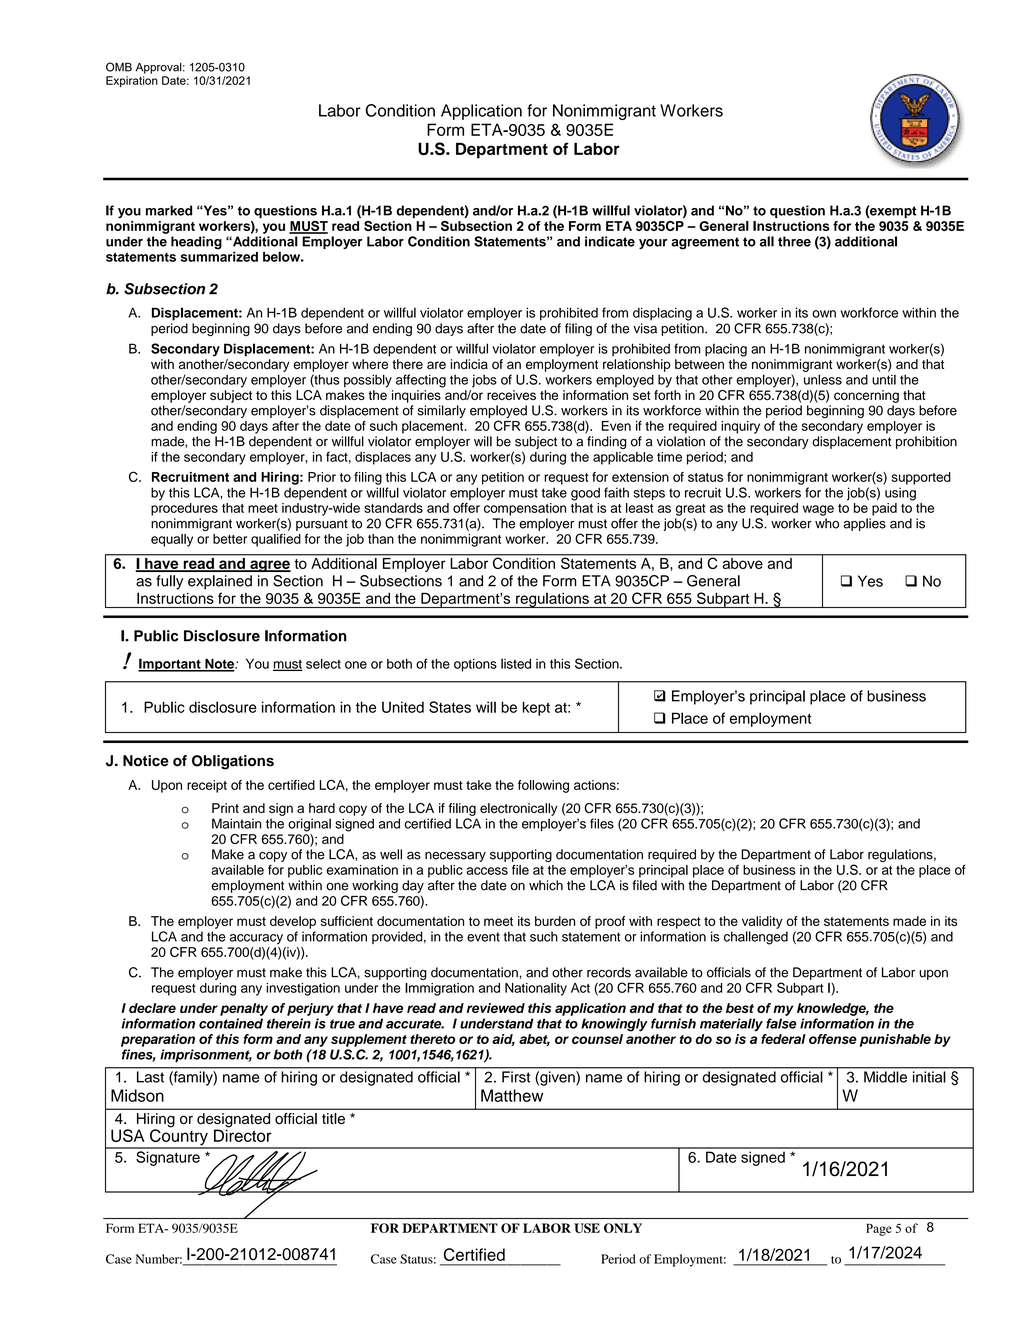  Describe the element at coordinates (516, 663) in the image. I see `listed` at that location.
